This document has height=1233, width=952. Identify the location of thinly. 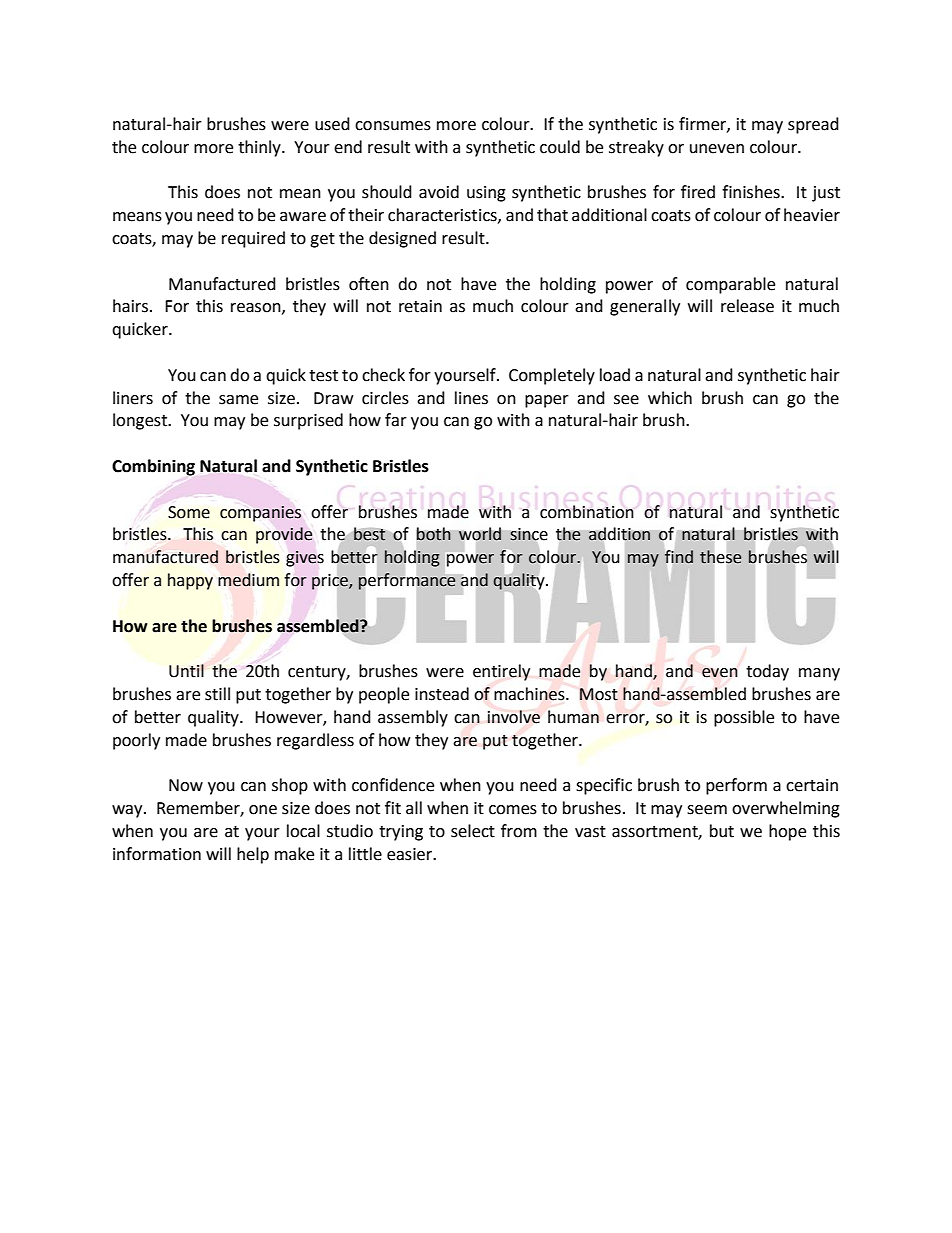
(260, 148).
